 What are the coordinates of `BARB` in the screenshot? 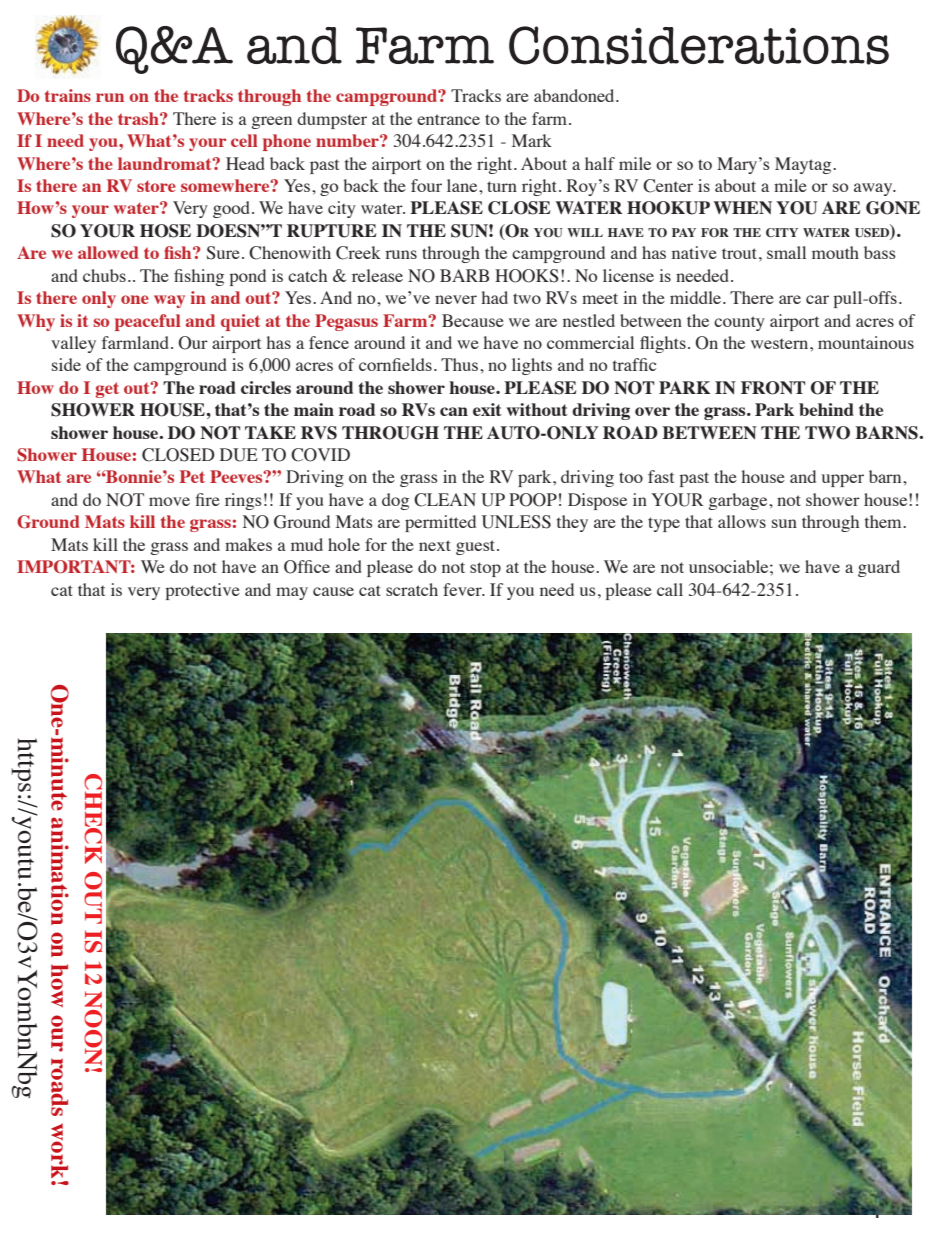 It's located at (464, 275).
